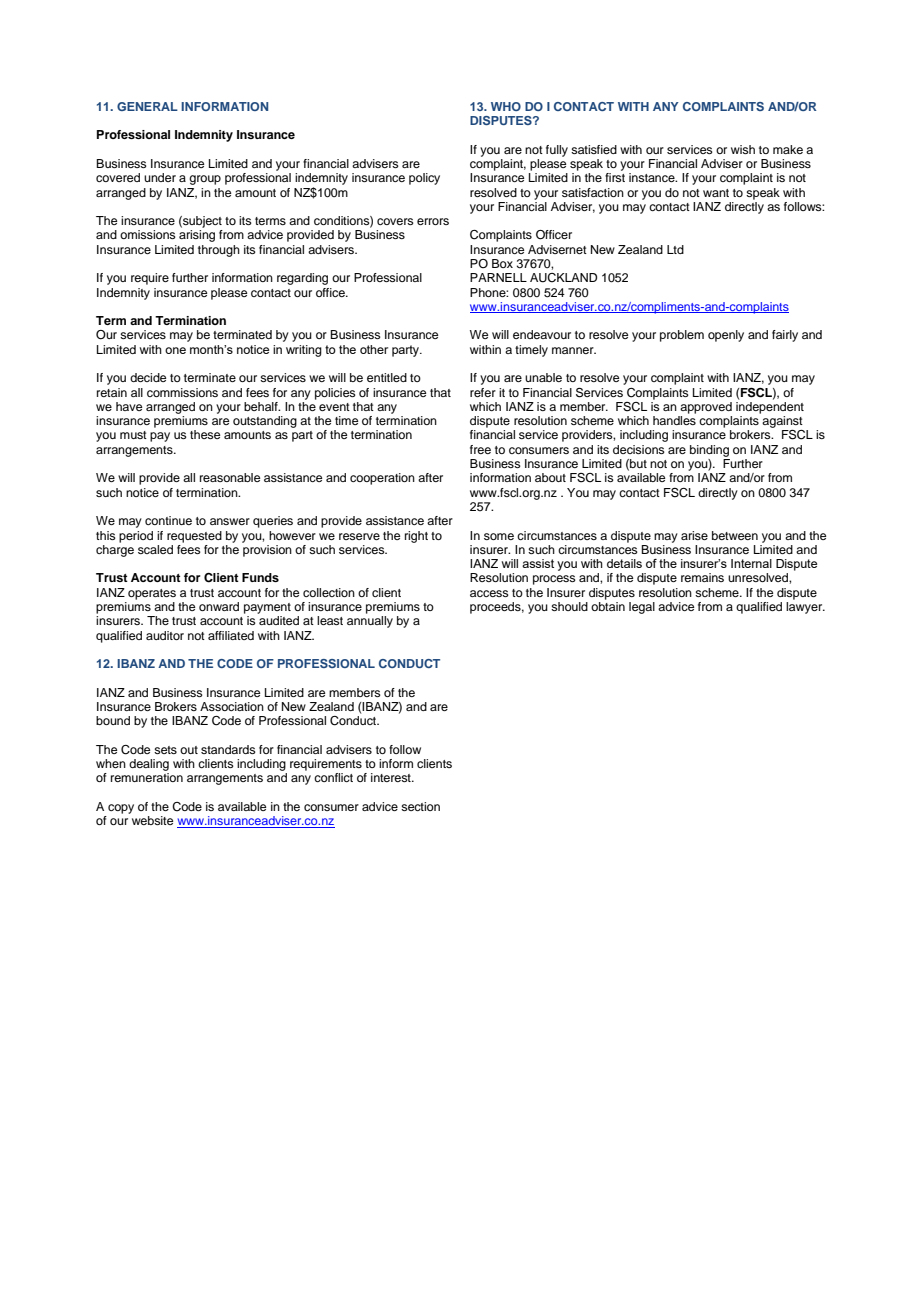 Image resolution: width=924 pixels, height=1308 pixels. Describe the element at coordinates (165, 635) in the document. I see `auditor` at that location.
